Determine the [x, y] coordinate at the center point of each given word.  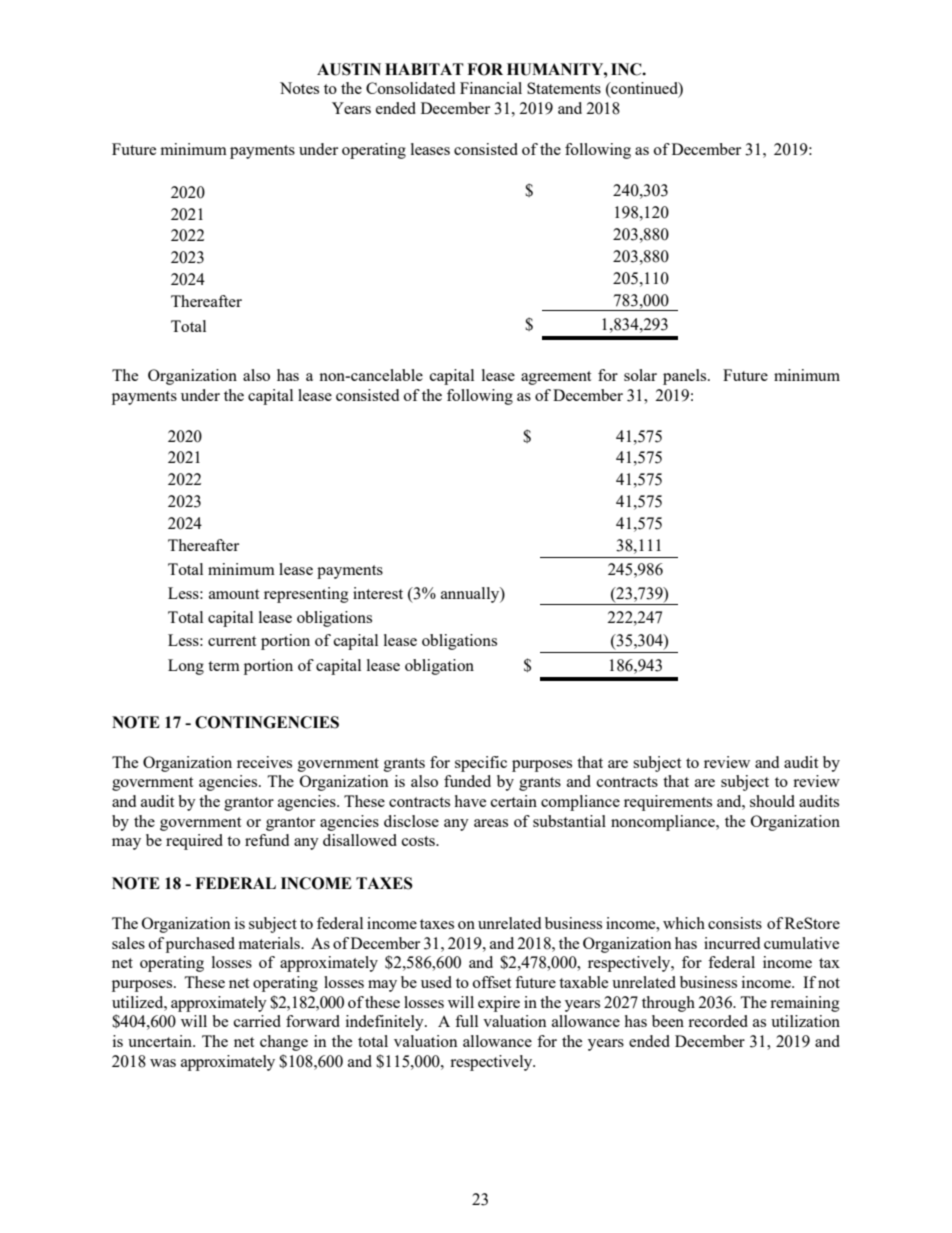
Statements [564, 88]
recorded [718, 1021]
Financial [491, 88]
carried [257, 1021]
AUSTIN [349, 69]
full [466, 1021]
